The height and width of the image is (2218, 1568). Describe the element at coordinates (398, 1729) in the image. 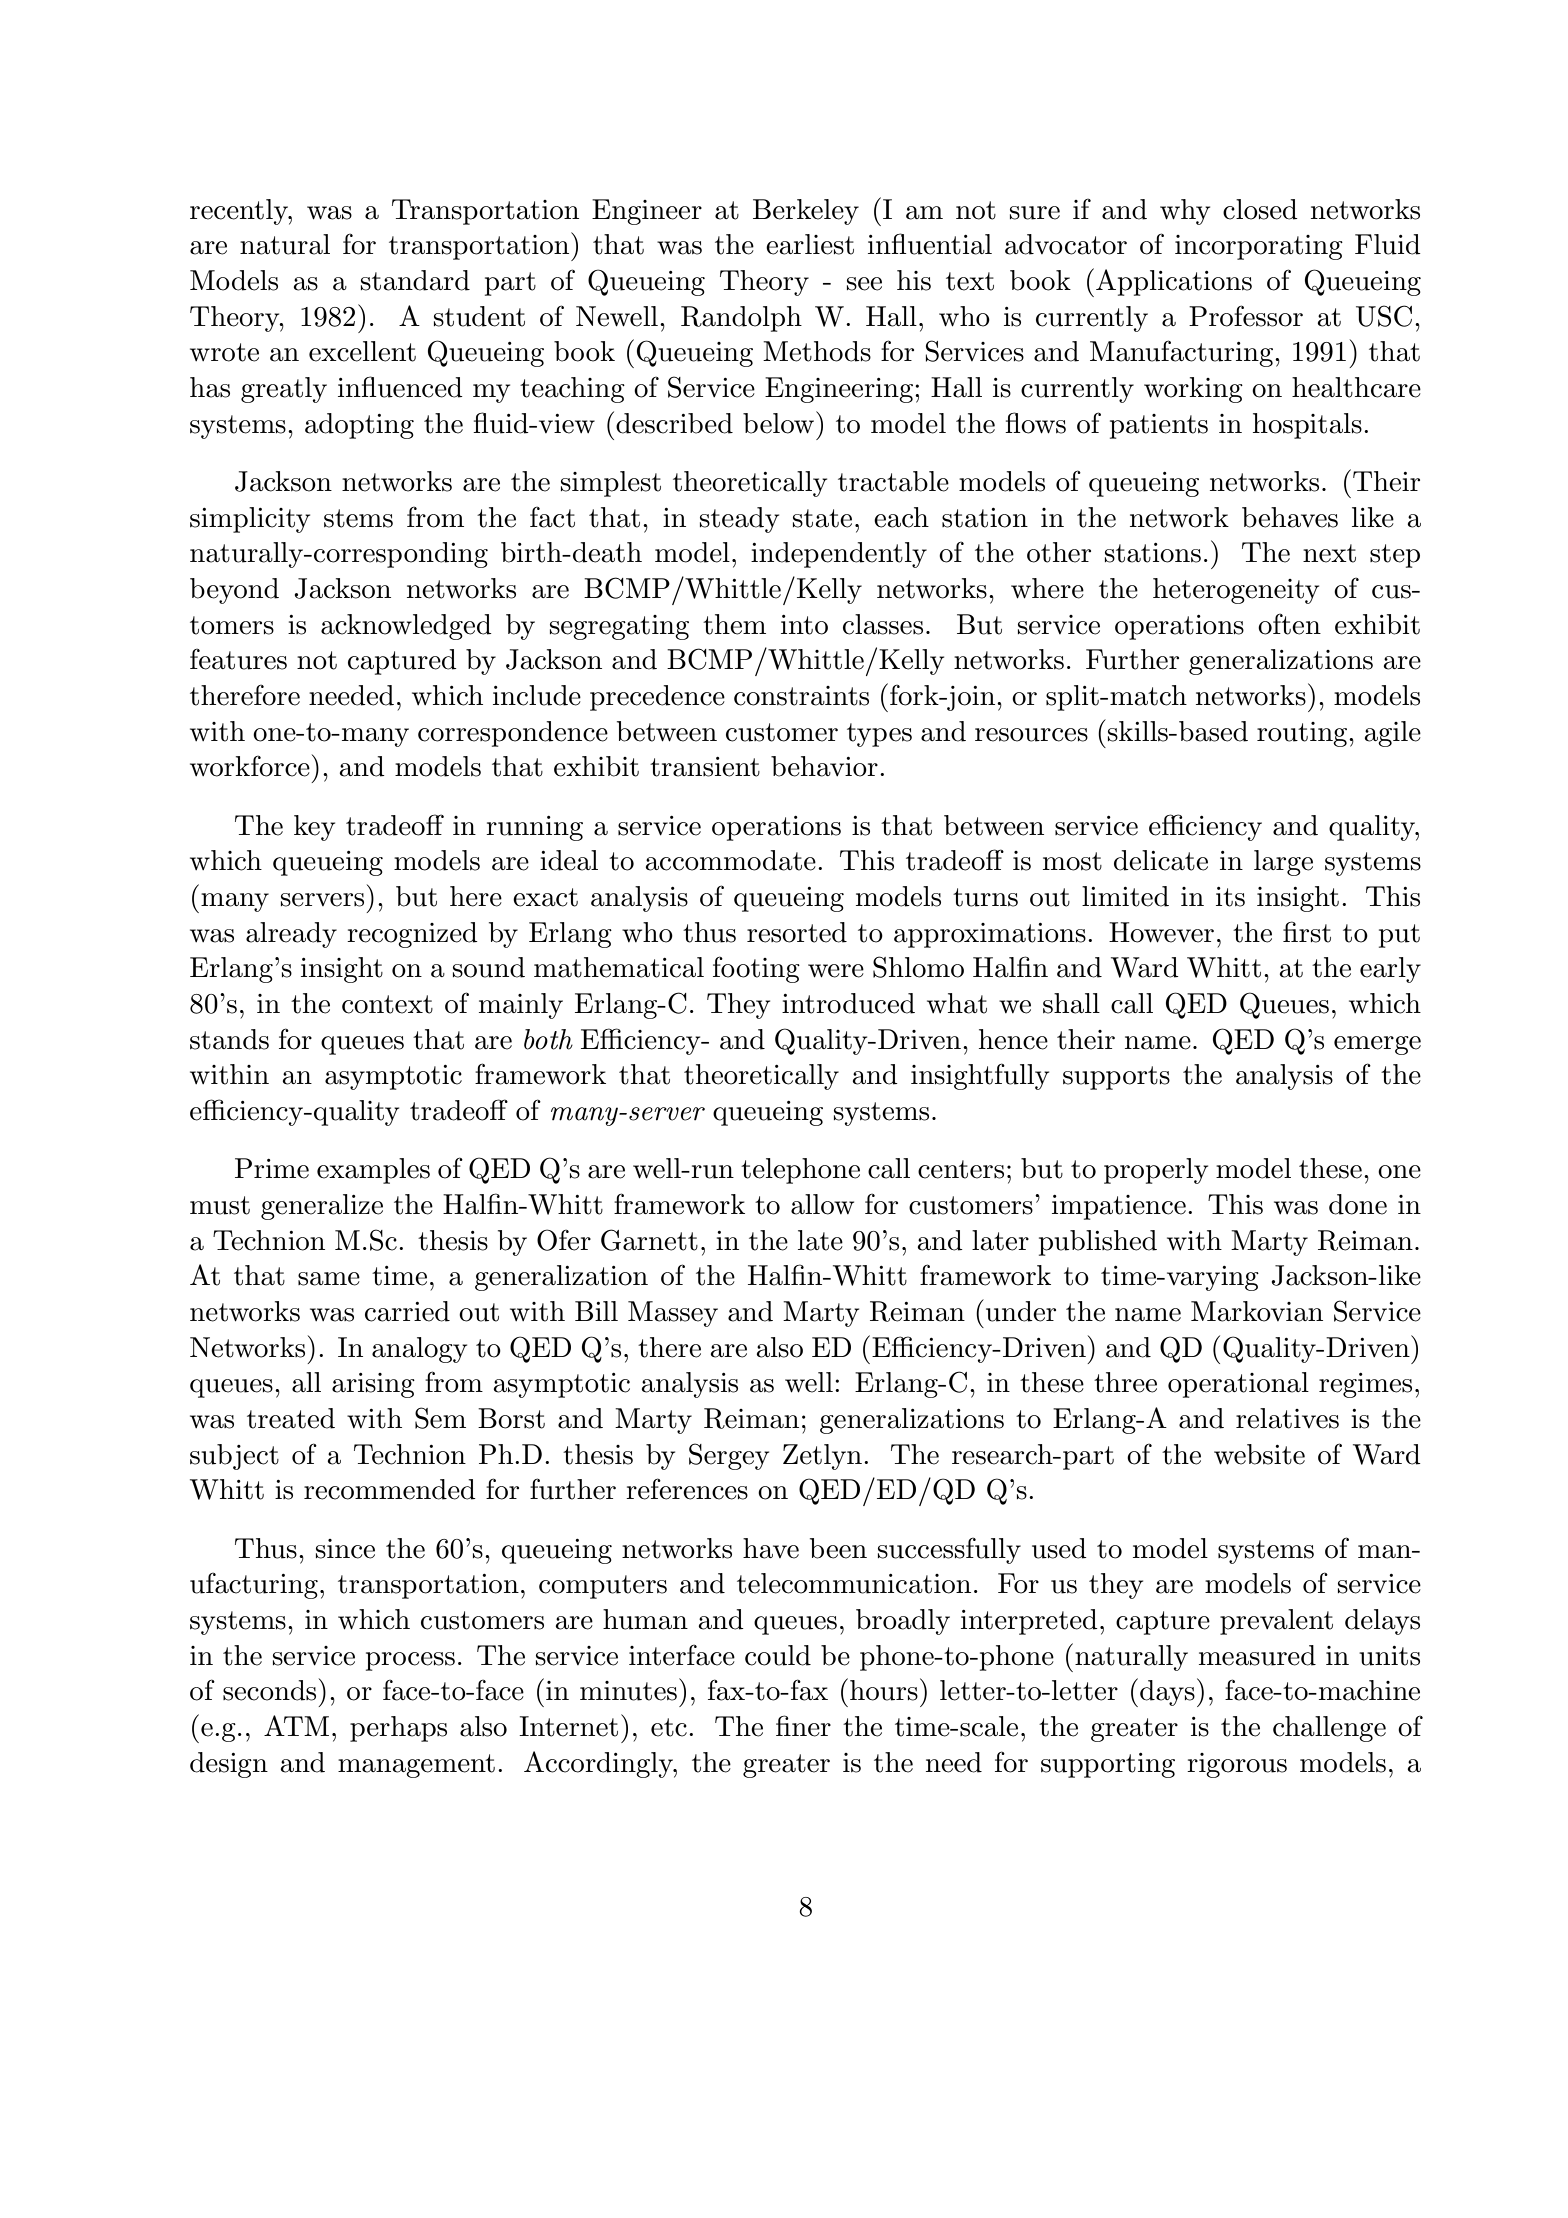

I see `perhaps` at that location.
